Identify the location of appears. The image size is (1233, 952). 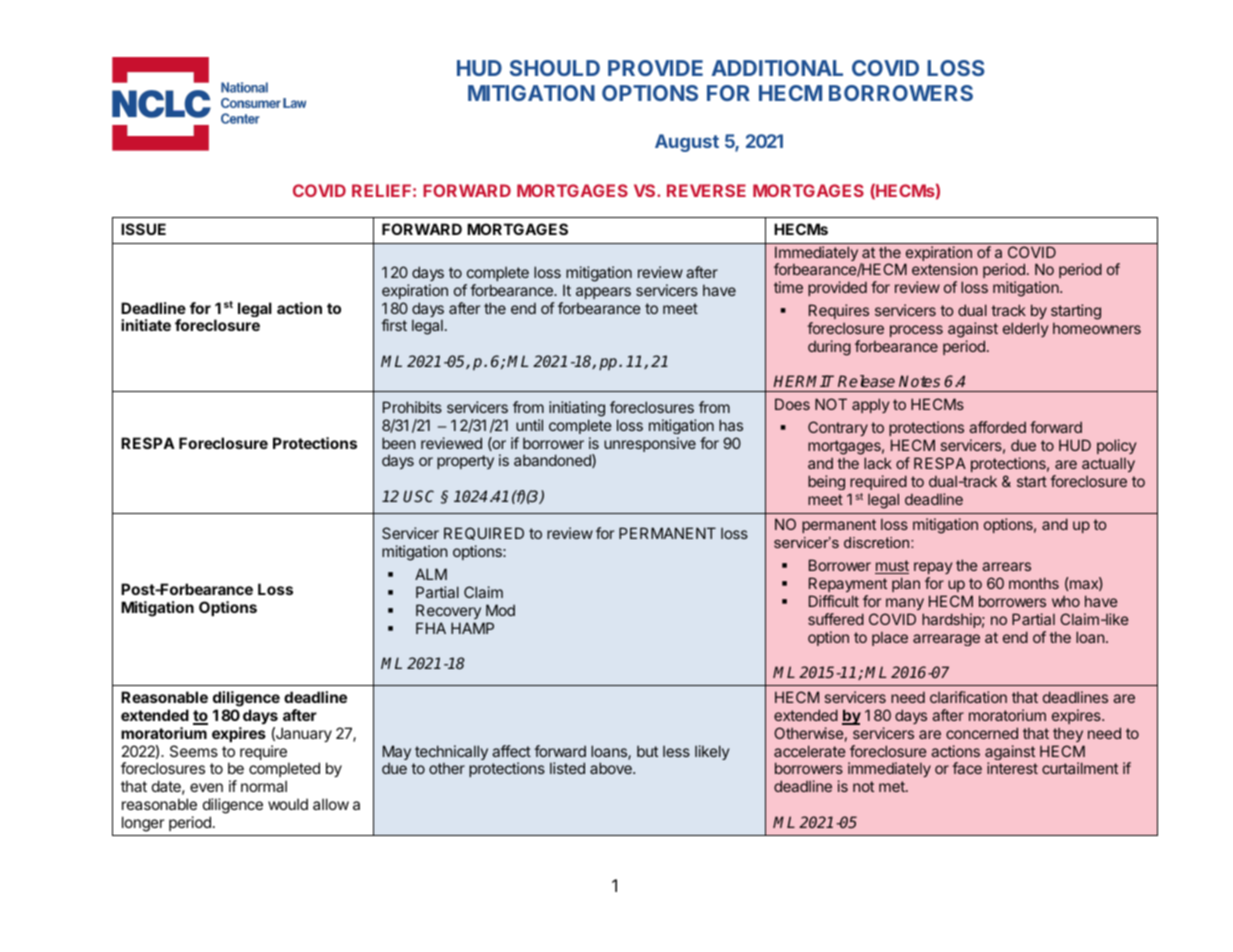
(603, 293).
